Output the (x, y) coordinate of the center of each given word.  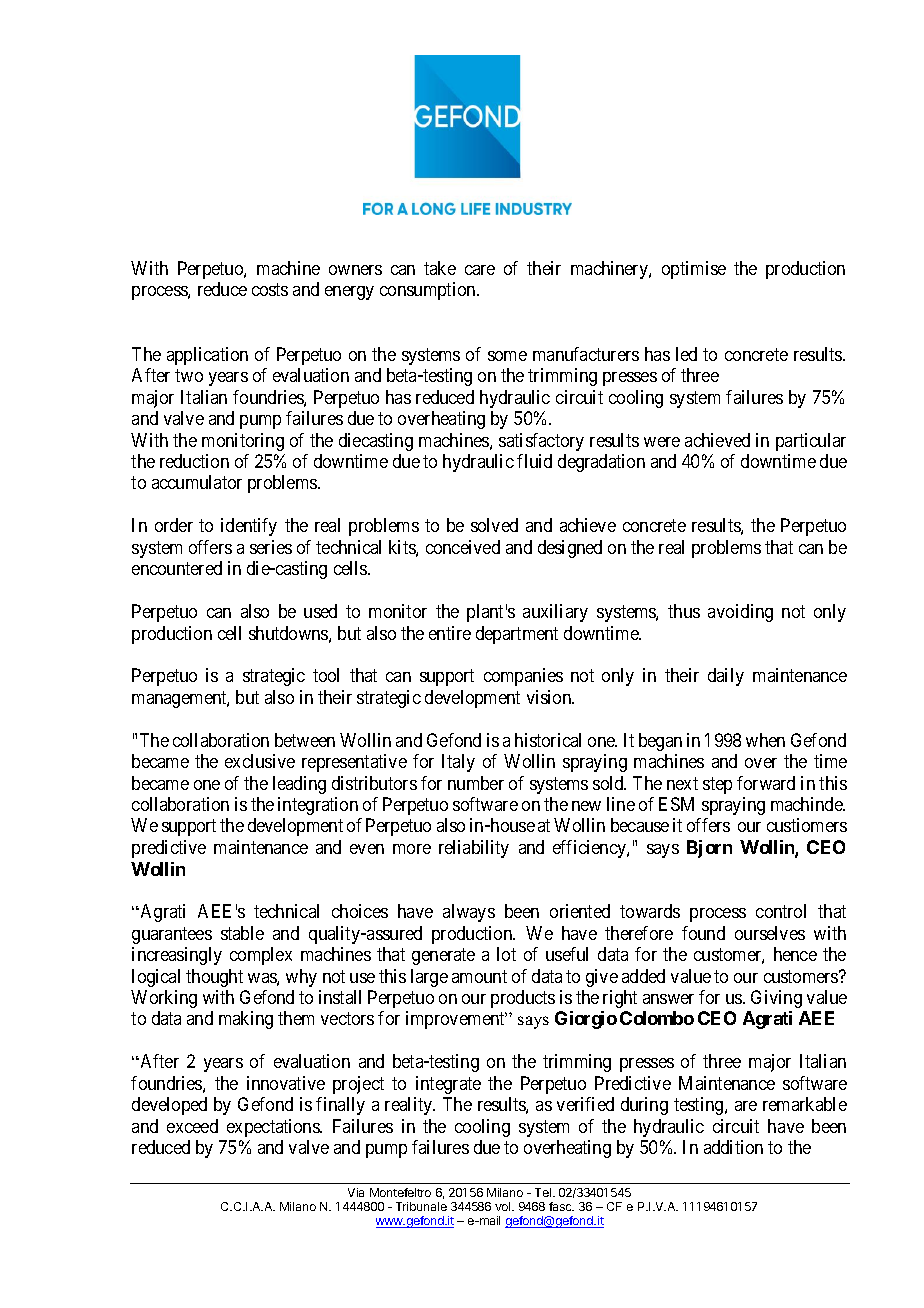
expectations (274, 1128)
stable (242, 933)
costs (270, 290)
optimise (694, 270)
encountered (177, 568)
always (469, 913)
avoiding (740, 613)
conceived (463, 547)
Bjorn (709, 849)
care (480, 270)
